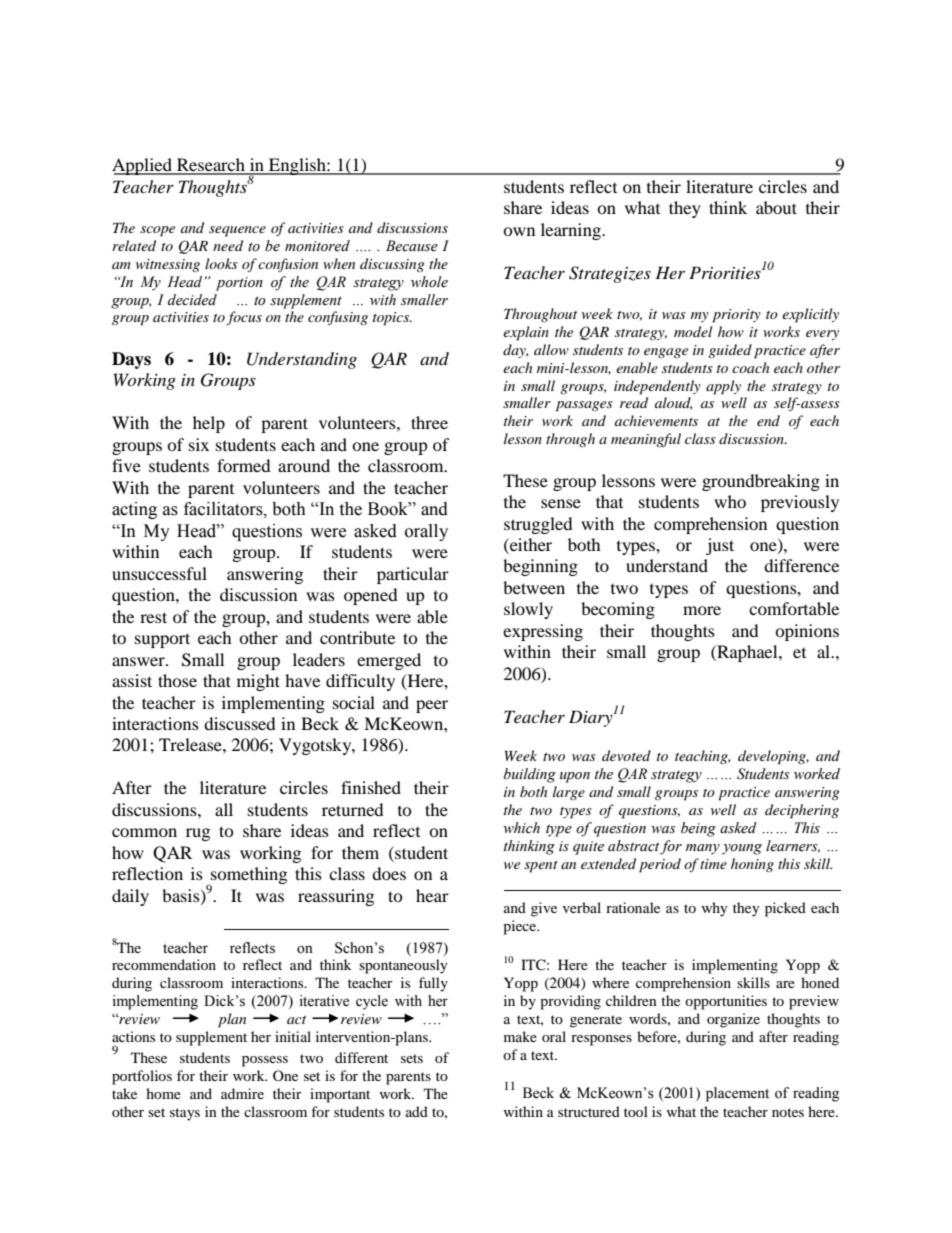  I want to click on common, so click(144, 832).
